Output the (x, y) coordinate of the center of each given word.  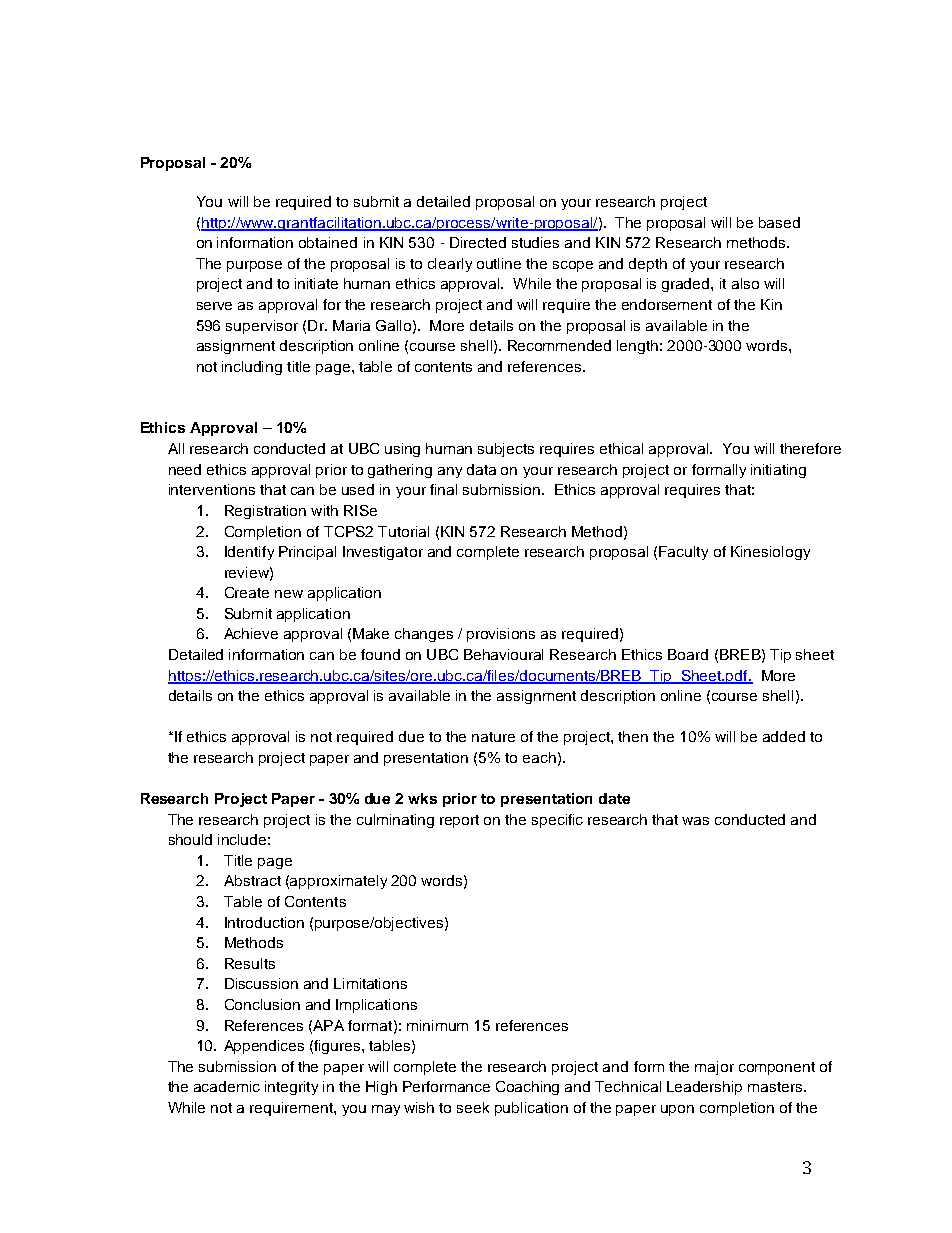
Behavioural (503, 654)
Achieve (251, 633)
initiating (778, 471)
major (714, 1068)
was (695, 821)
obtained (328, 242)
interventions (212, 489)
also (745, 283)
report (459, 821)
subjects (506, 450)
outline (499, 263)
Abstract (252, 880)
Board (688, 654)
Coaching (527, 1088)
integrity (291, 1088)
